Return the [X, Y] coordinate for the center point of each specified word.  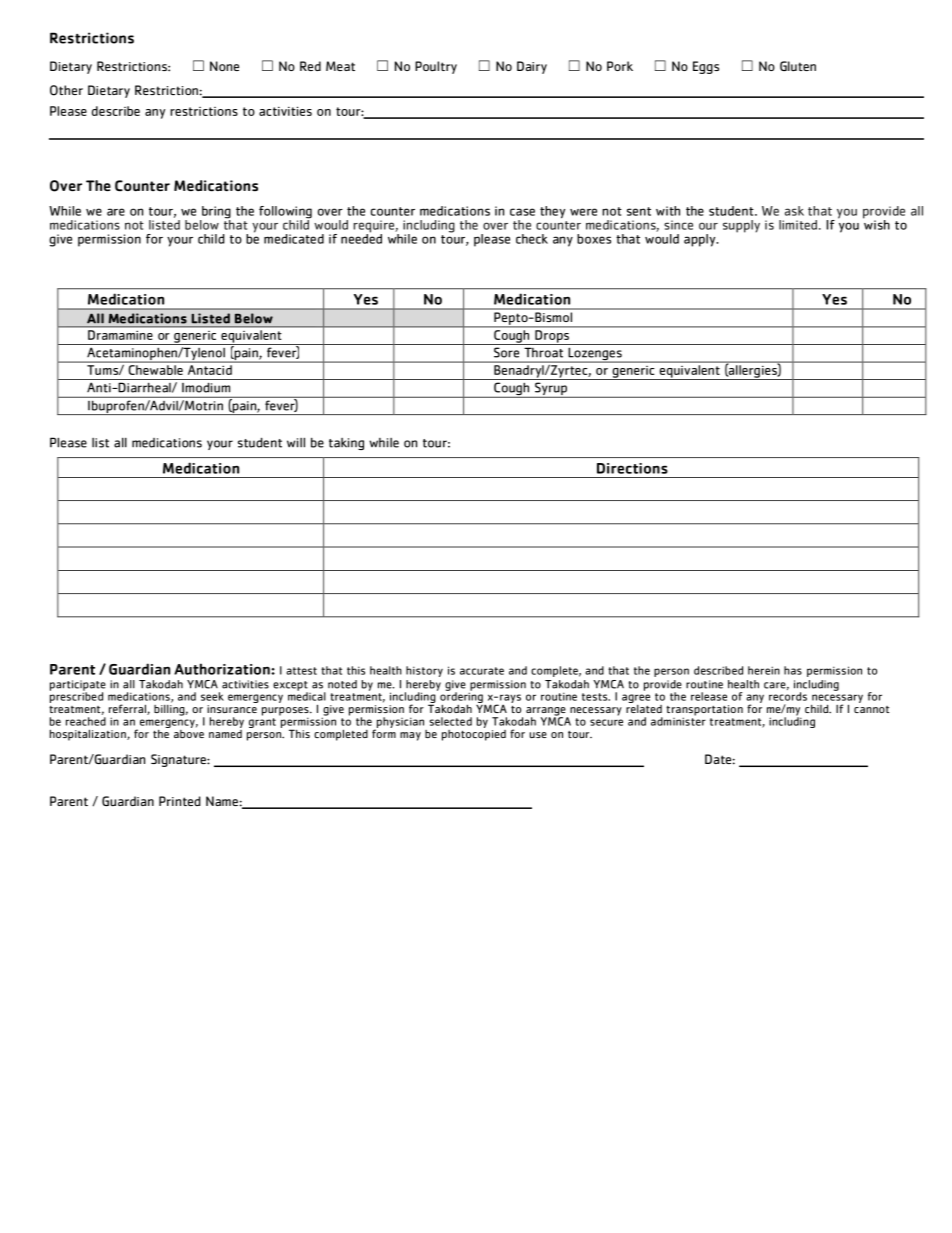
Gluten [798, 66]
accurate [482, 671]
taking [346, 444]
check [532, 239]
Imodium [206, 388]
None [224, 66]
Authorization [223, 669]
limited [798, 225]
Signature [179, 760]
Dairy [532, 67]
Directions [632, 468]
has [793, 670]
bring [215, 213]
